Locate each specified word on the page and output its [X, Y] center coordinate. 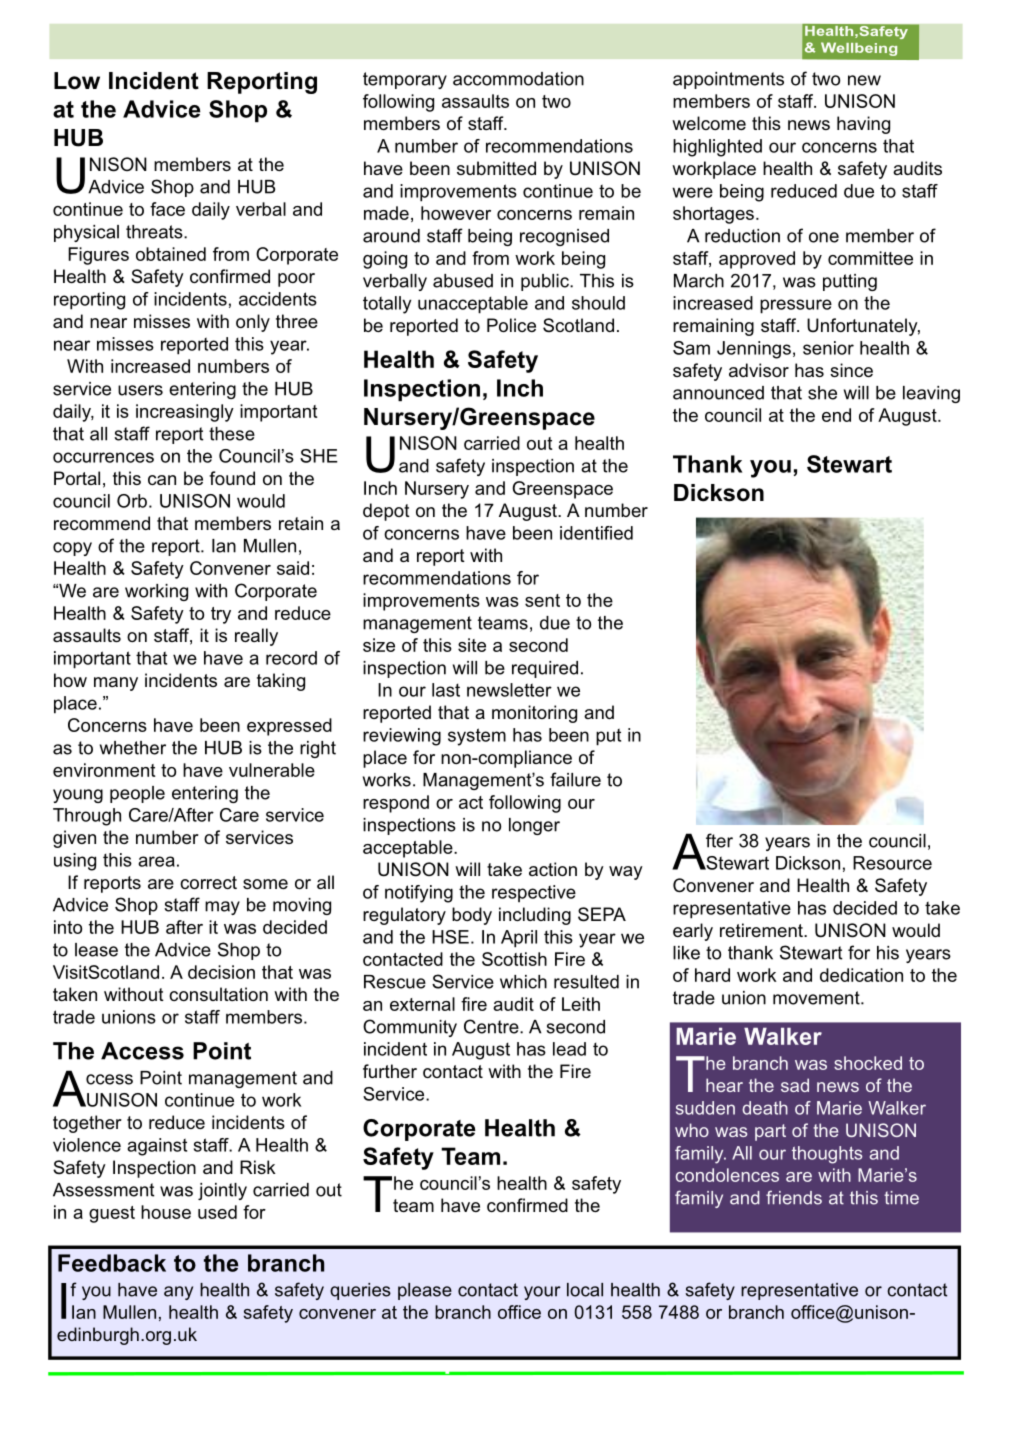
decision [221, 972]
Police [511, 325]
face [167, 209]
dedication [861, 975]
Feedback [112, 1263]
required [545, 669]
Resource [892, 863]
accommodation [518, 79]
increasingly [185, 413]
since [851, 370]
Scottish [514, 959]
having [863, 125]
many [116, 684]
